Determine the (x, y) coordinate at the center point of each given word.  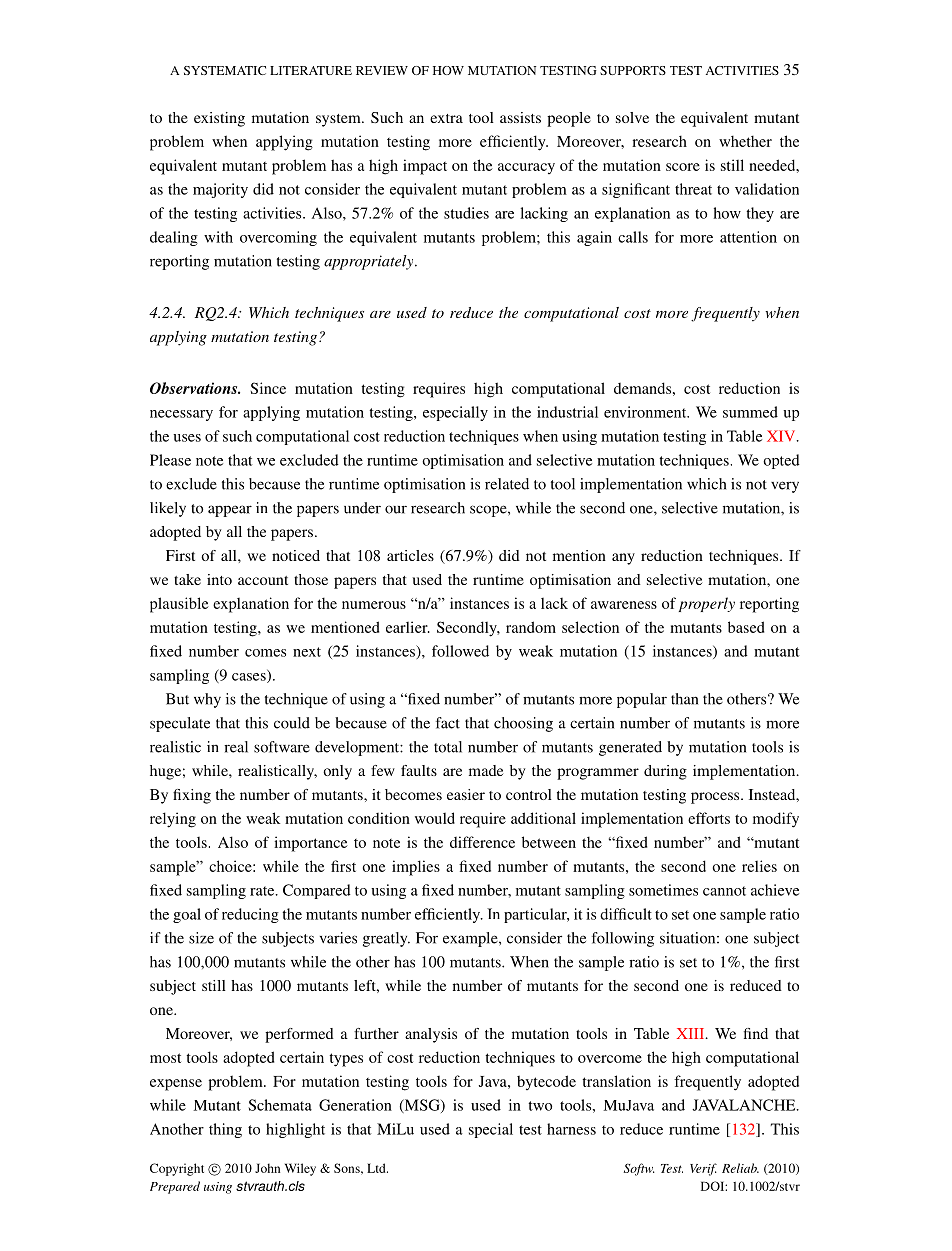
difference (482, 842)
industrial (567, 412)
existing (219, 119)
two (540, 1106)
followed (460, 651)
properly (707, 604)
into (219, 579)
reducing (250, 915)
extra (446, 118)
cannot (724, 891)
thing (225, 1130)
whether (745, 141)
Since (268, 388)
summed (750, 412)
